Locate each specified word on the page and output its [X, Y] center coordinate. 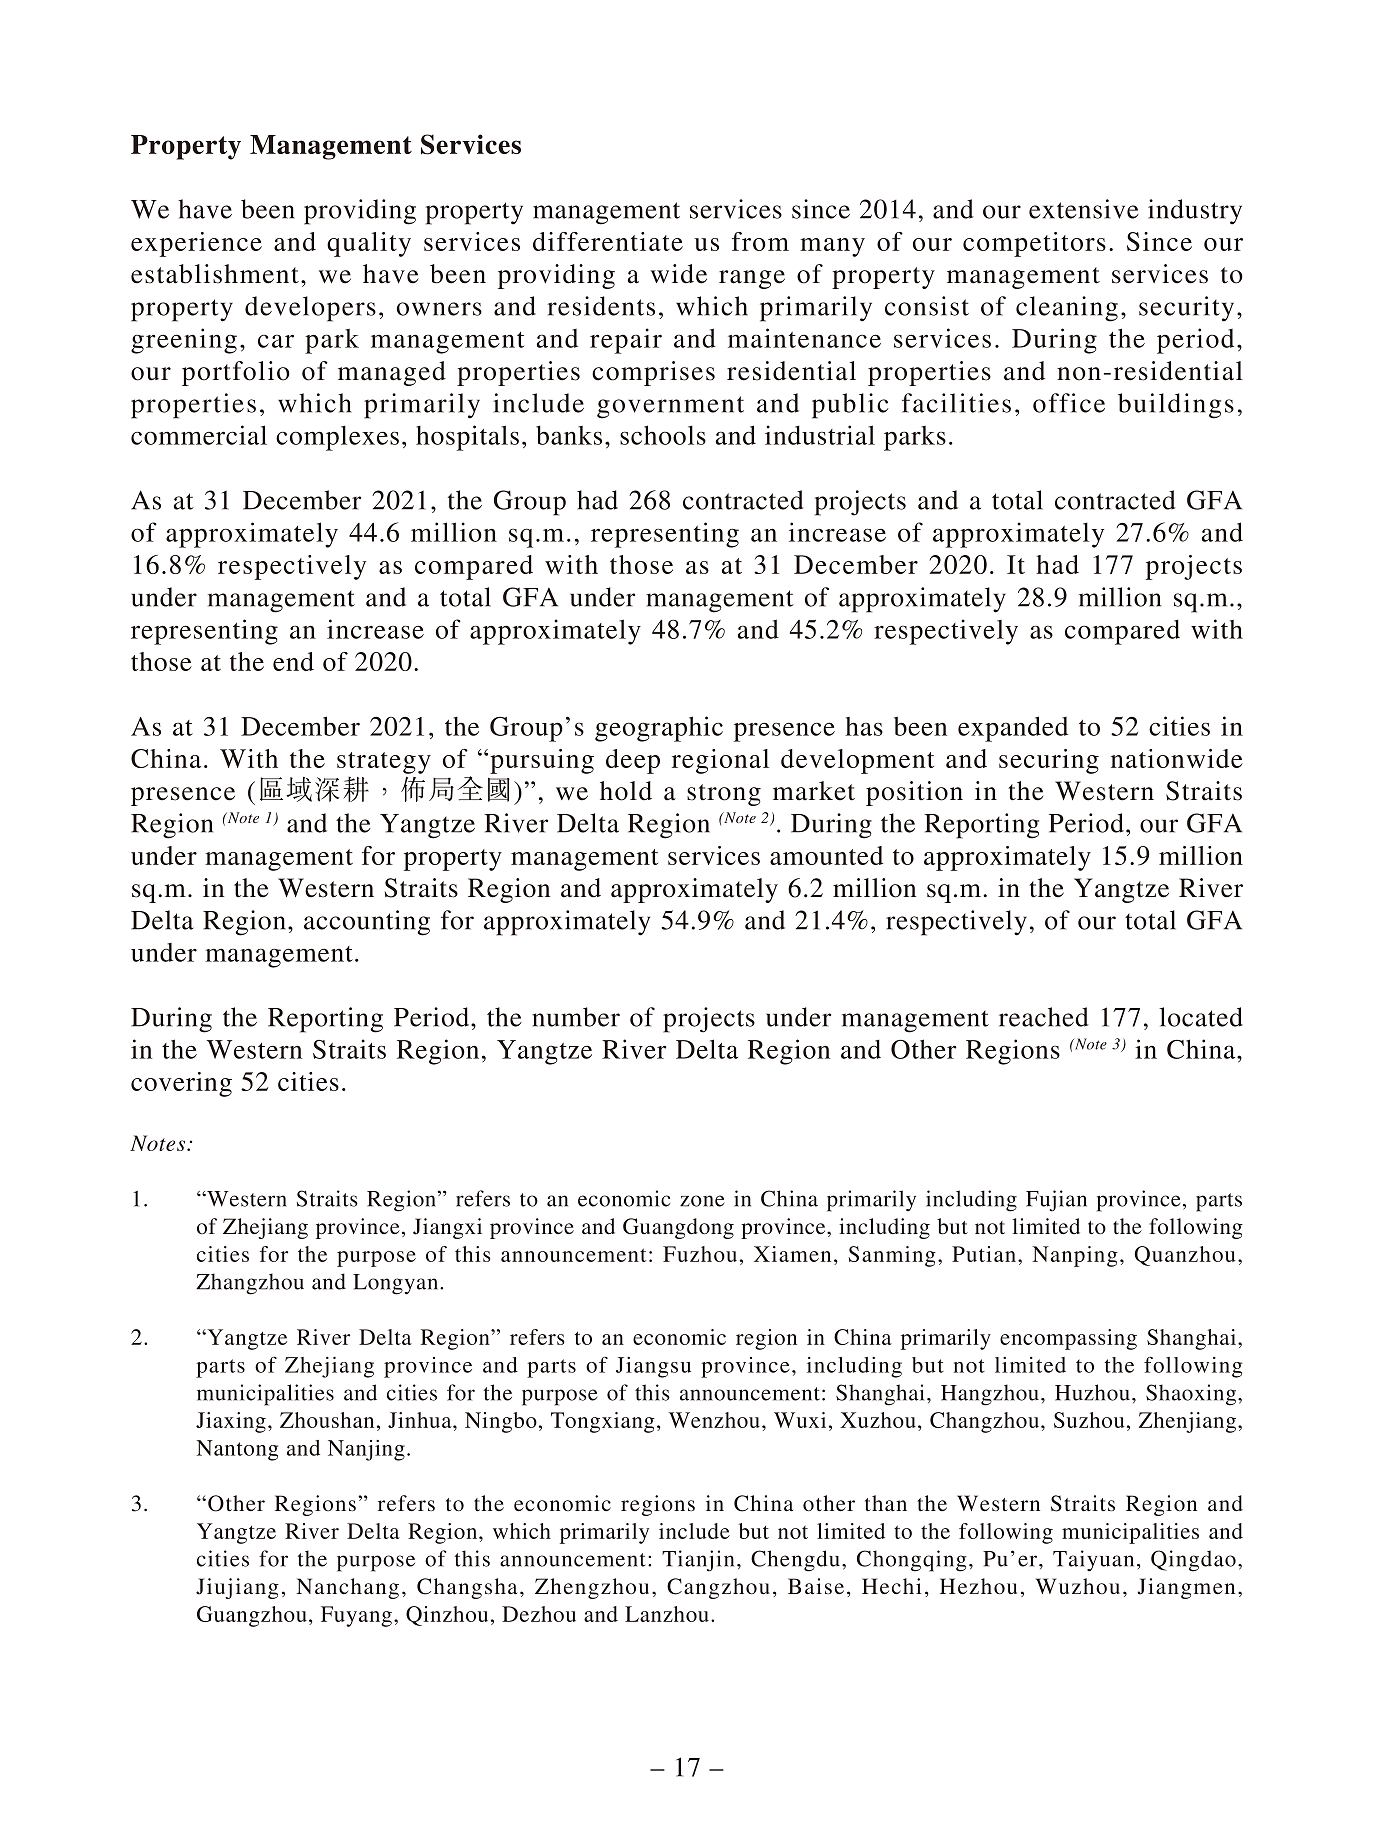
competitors [1034, 244]
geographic [659, 729]
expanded [1013, 729]
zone [702, 1201]
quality [369, 244]
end [293, 661]
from [760, 241]
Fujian [1056, 1201]
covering [181, 1084]
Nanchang [347, 1588]
